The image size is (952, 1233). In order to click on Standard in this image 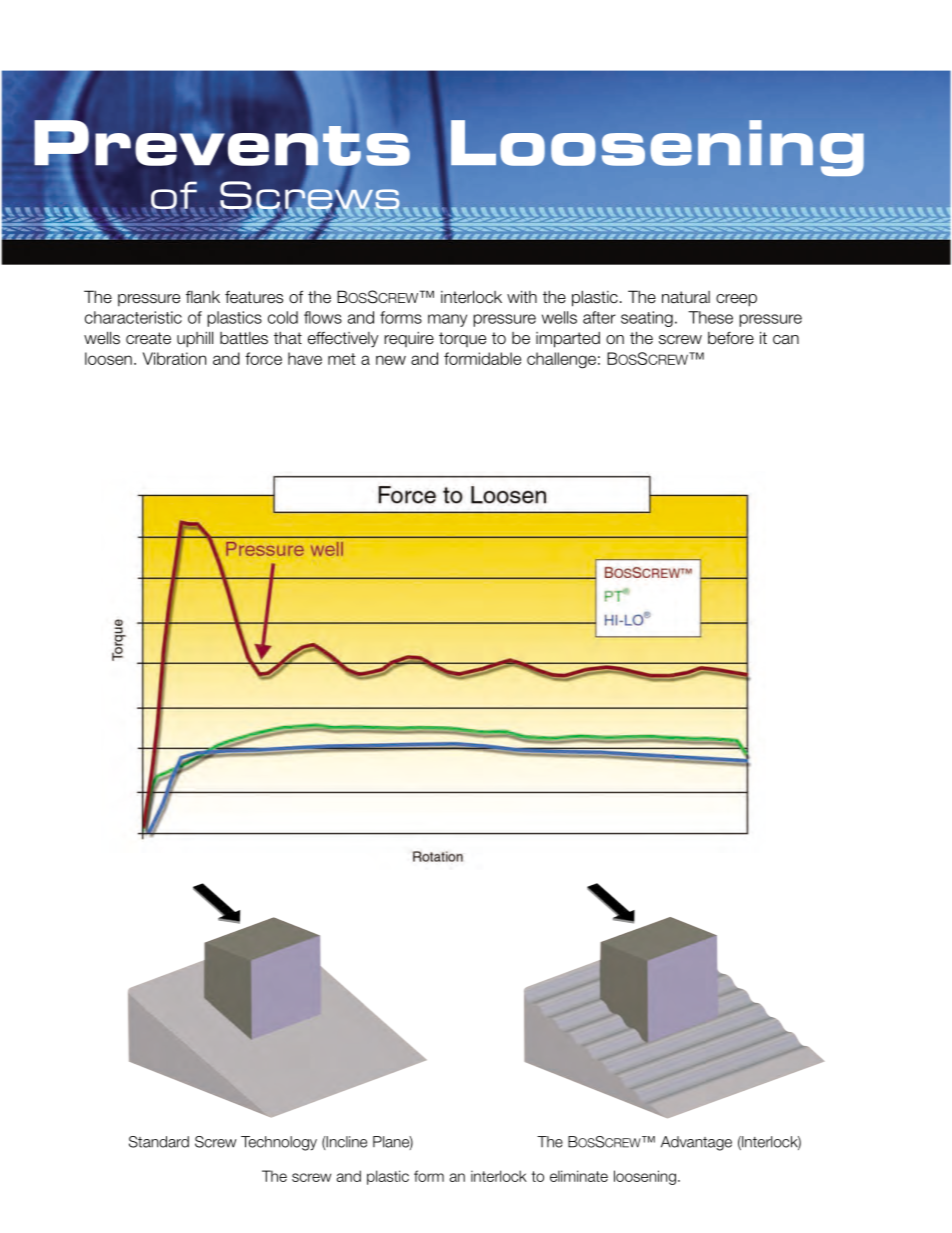, I will do `click(159, 1142)`.
